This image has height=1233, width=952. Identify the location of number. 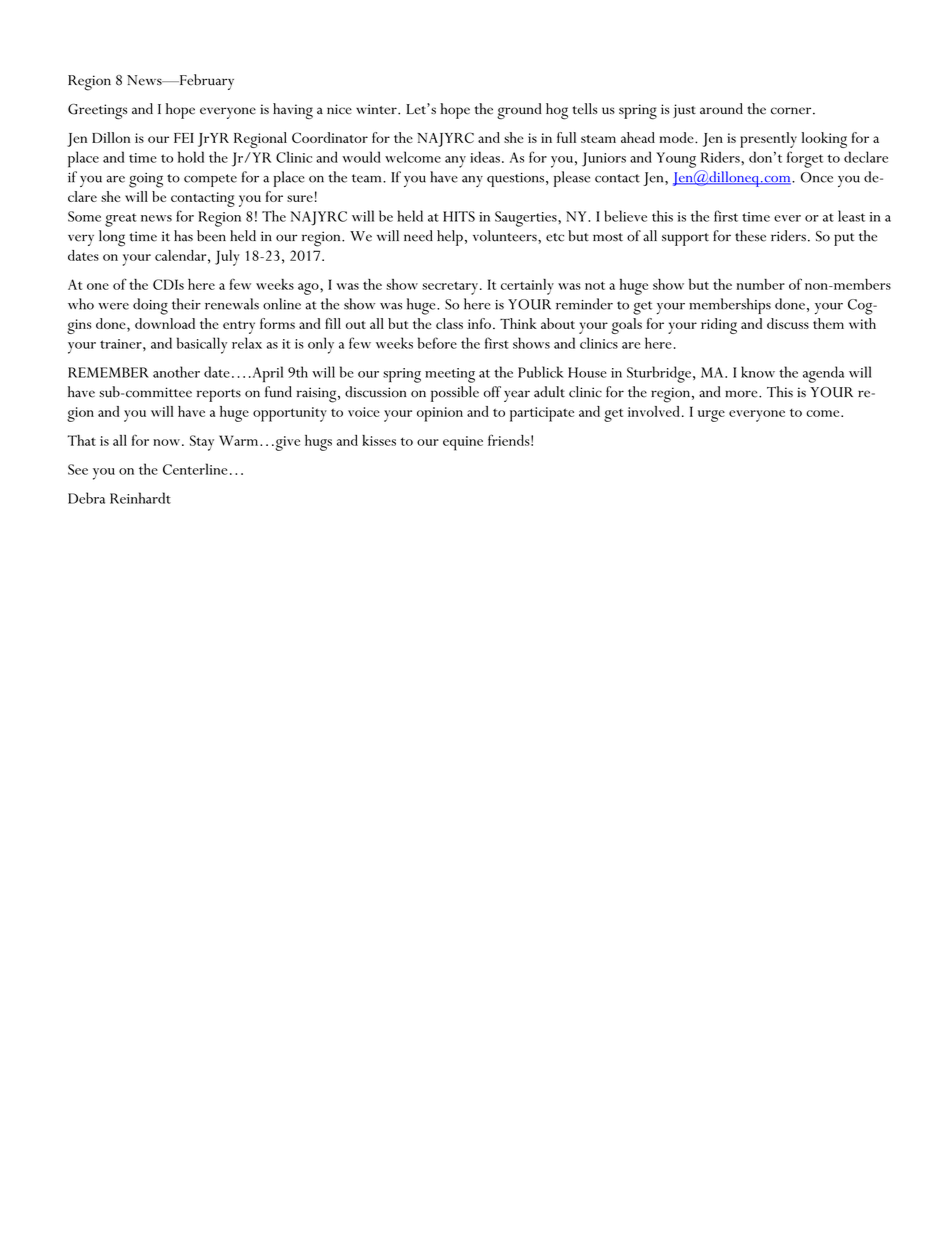
(761, 284).
